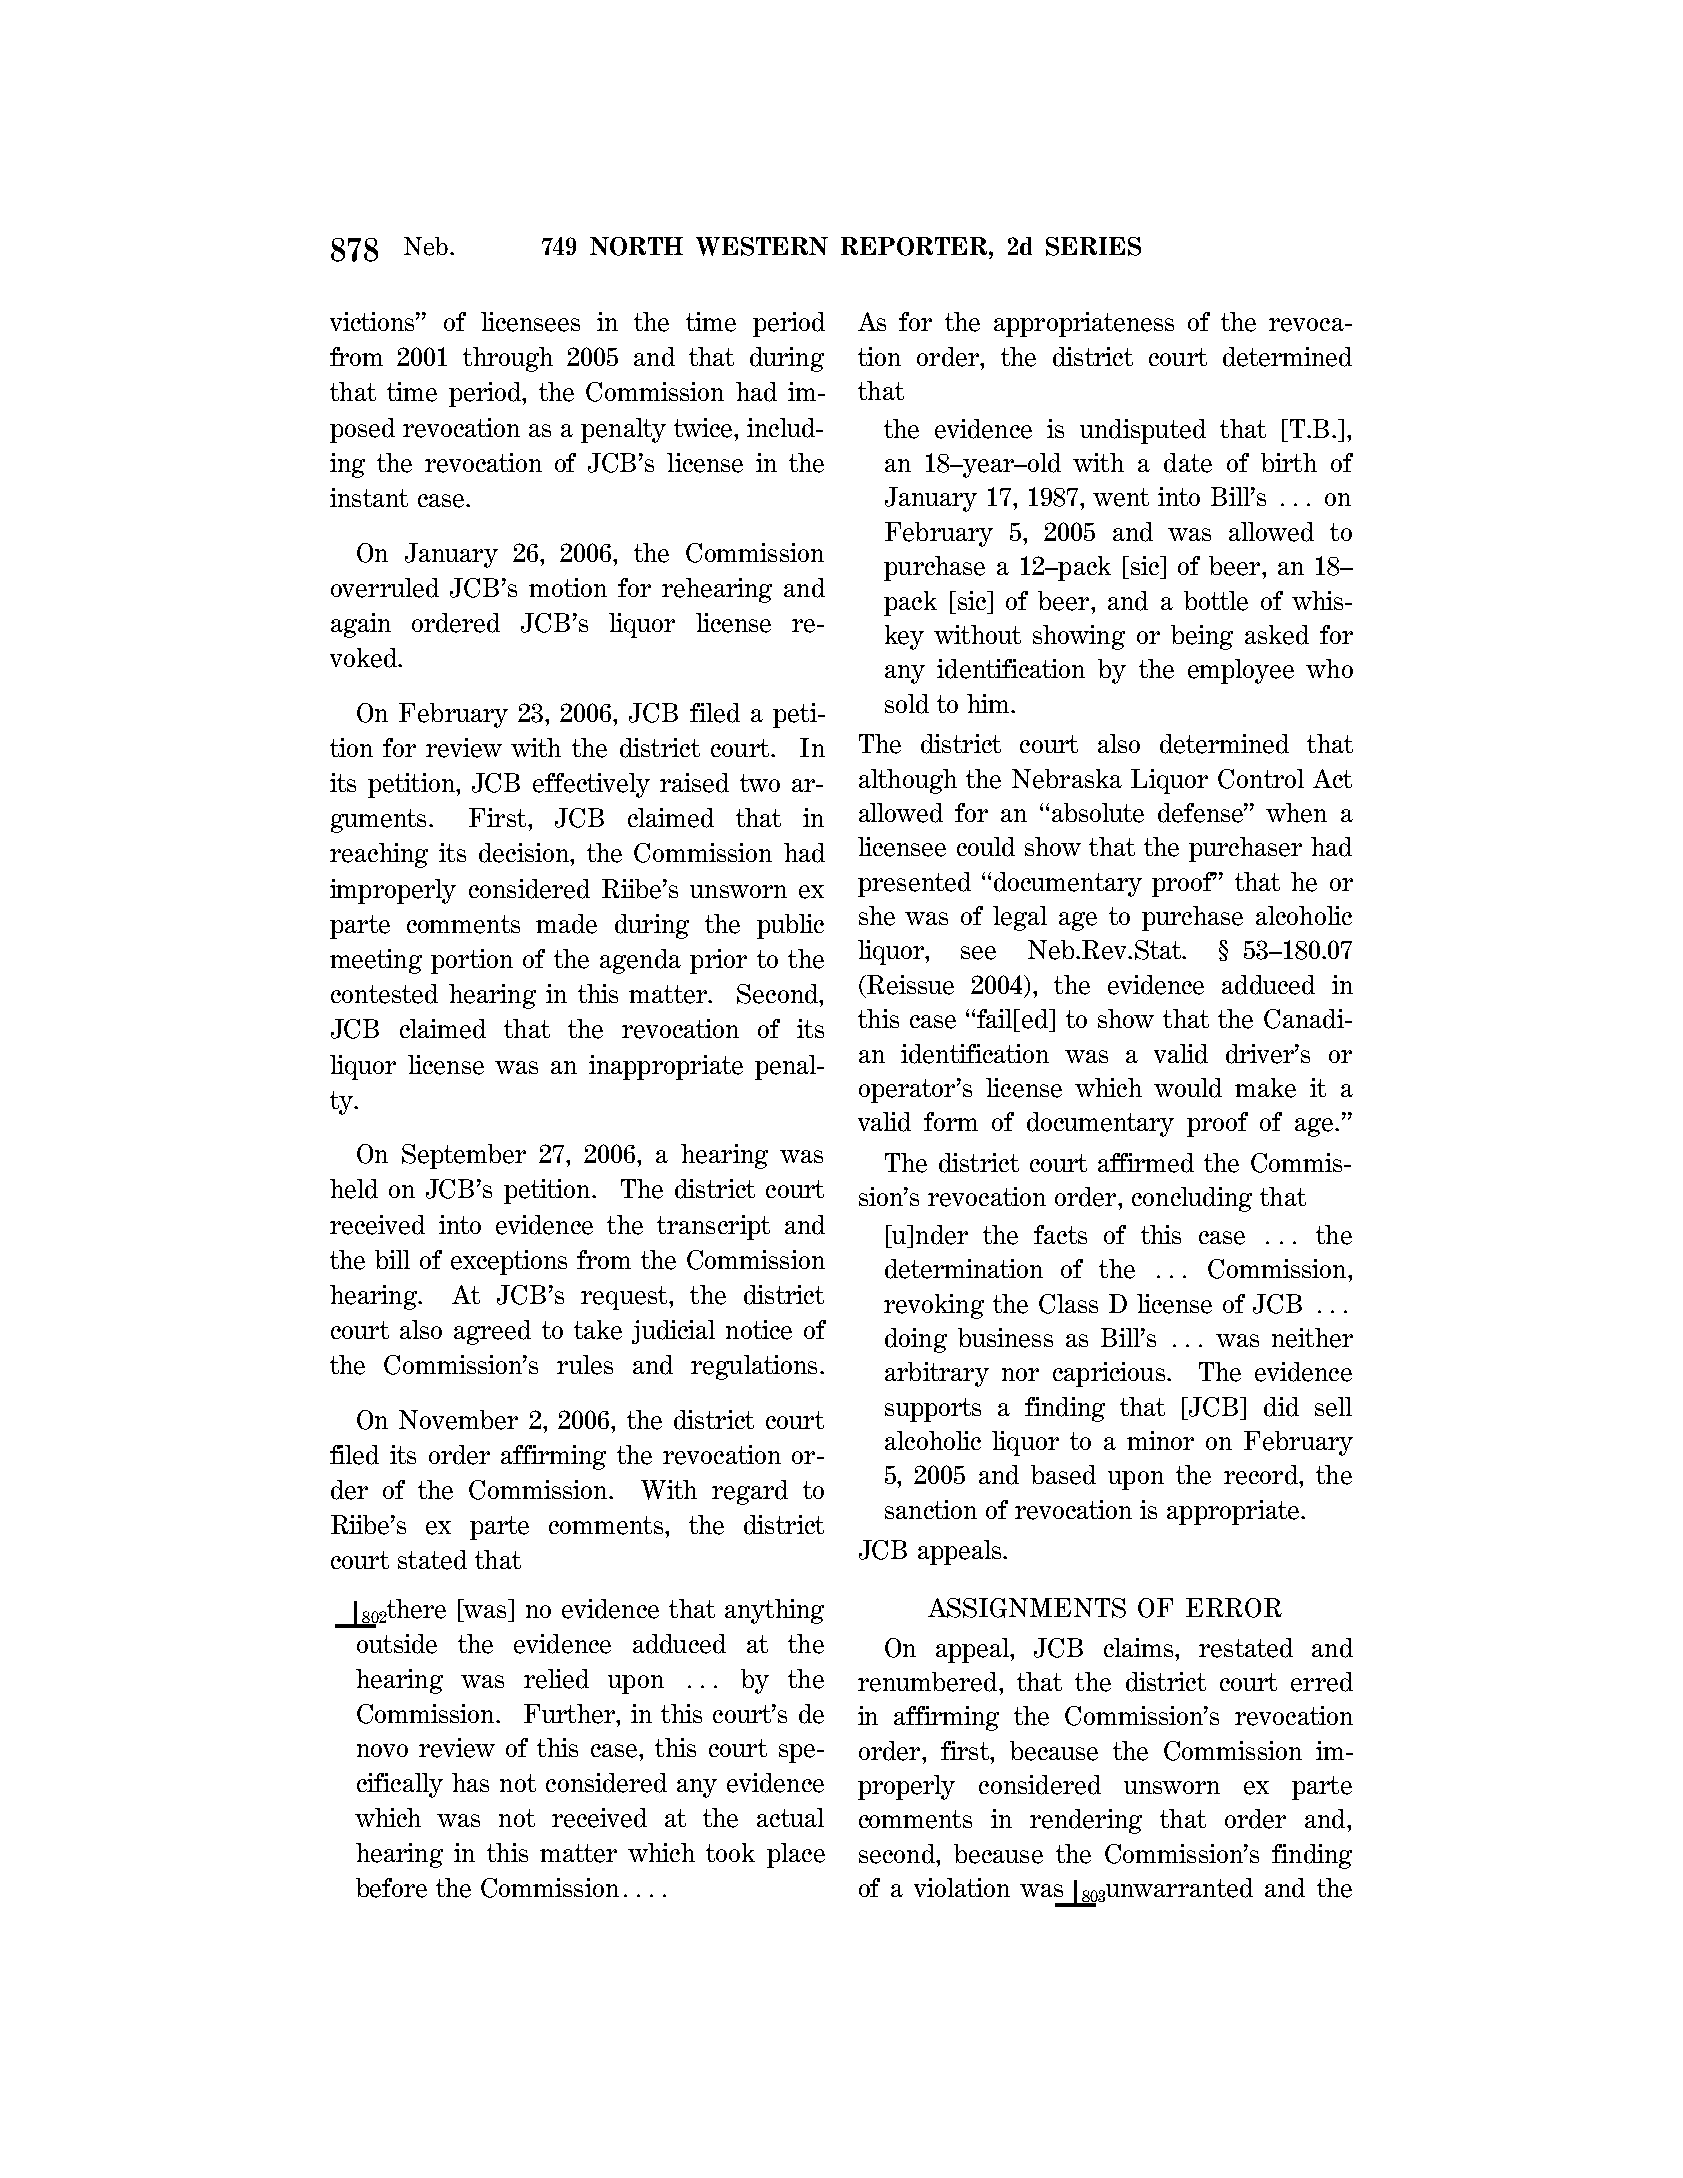 The height and width of the screenshot is (2178, 1683). What do you see at coordinates (391, 1888) in the screenshot?
I see `before` at bounding box center [391, 1888].
